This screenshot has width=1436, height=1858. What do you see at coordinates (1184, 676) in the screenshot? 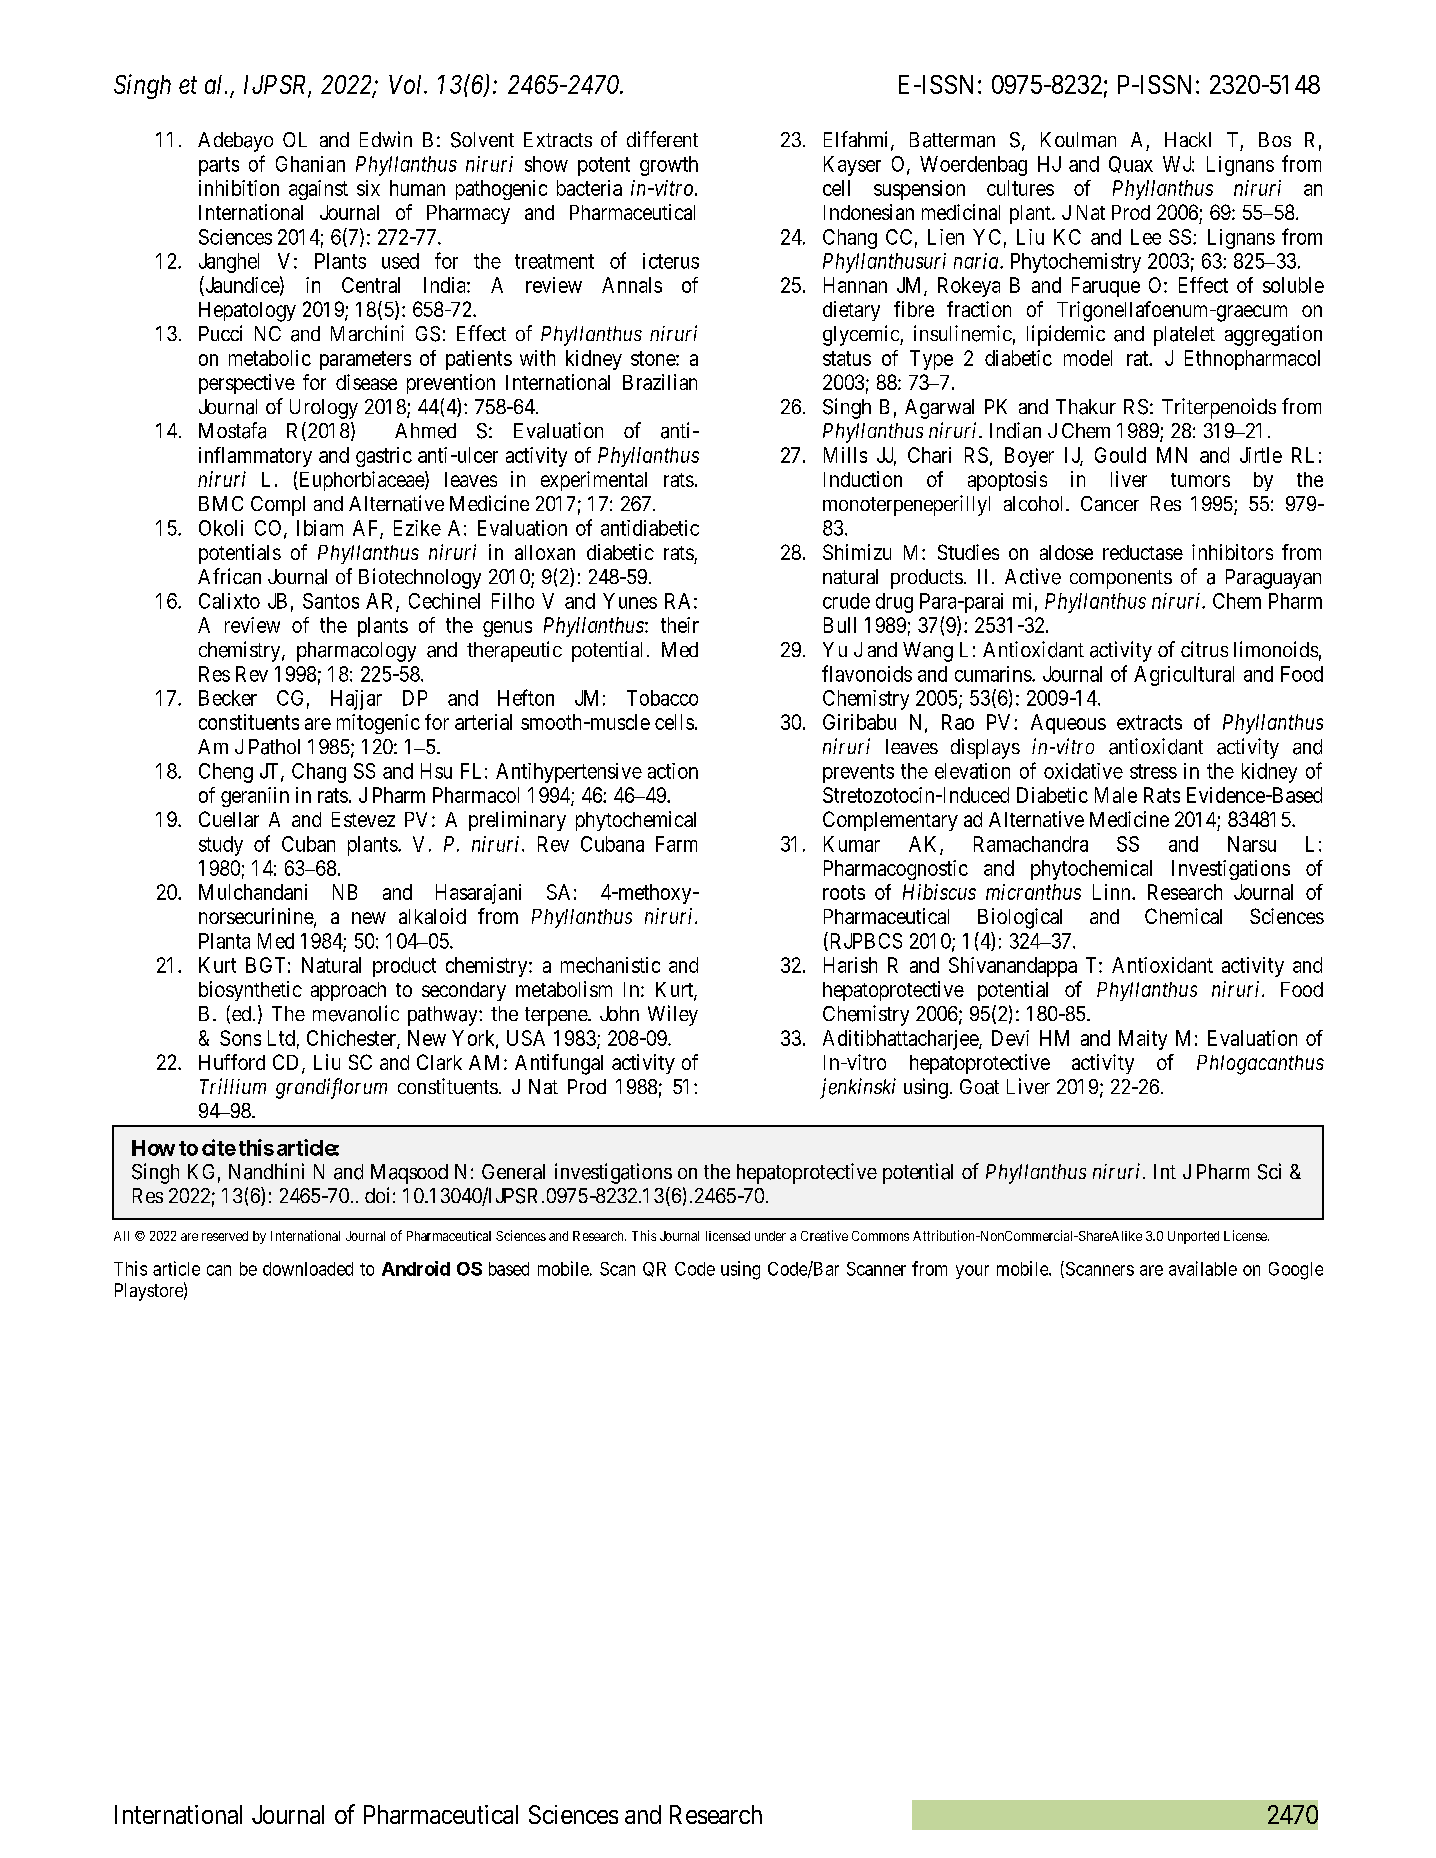
I see `Agricultural` at bounding box center [1184, 676].
